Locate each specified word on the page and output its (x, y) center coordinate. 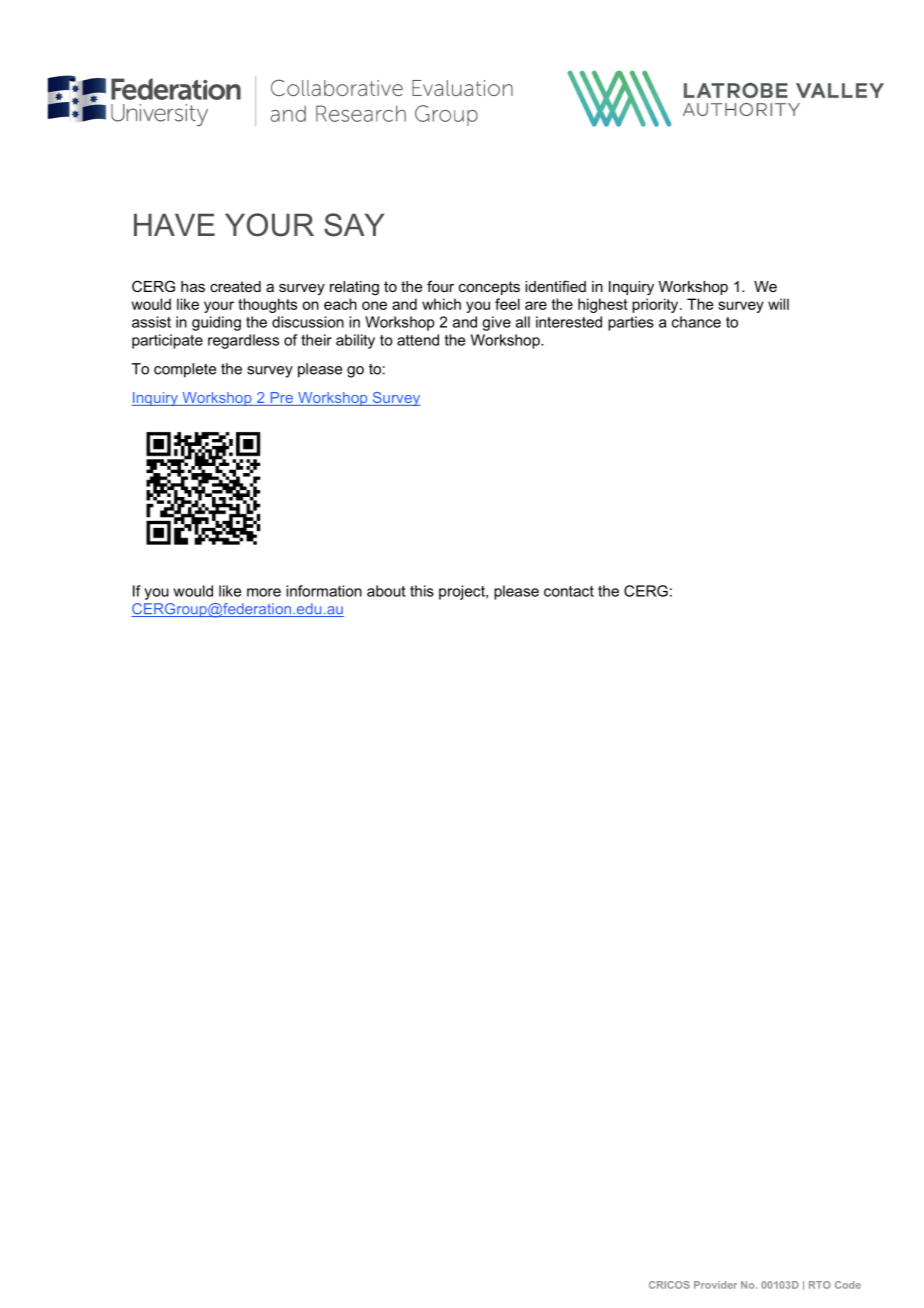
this (422, 591)
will (778, 304)
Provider (715, 1285)
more (264, 592)
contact (569, 591)
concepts (489, 288)
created (235, 286)
